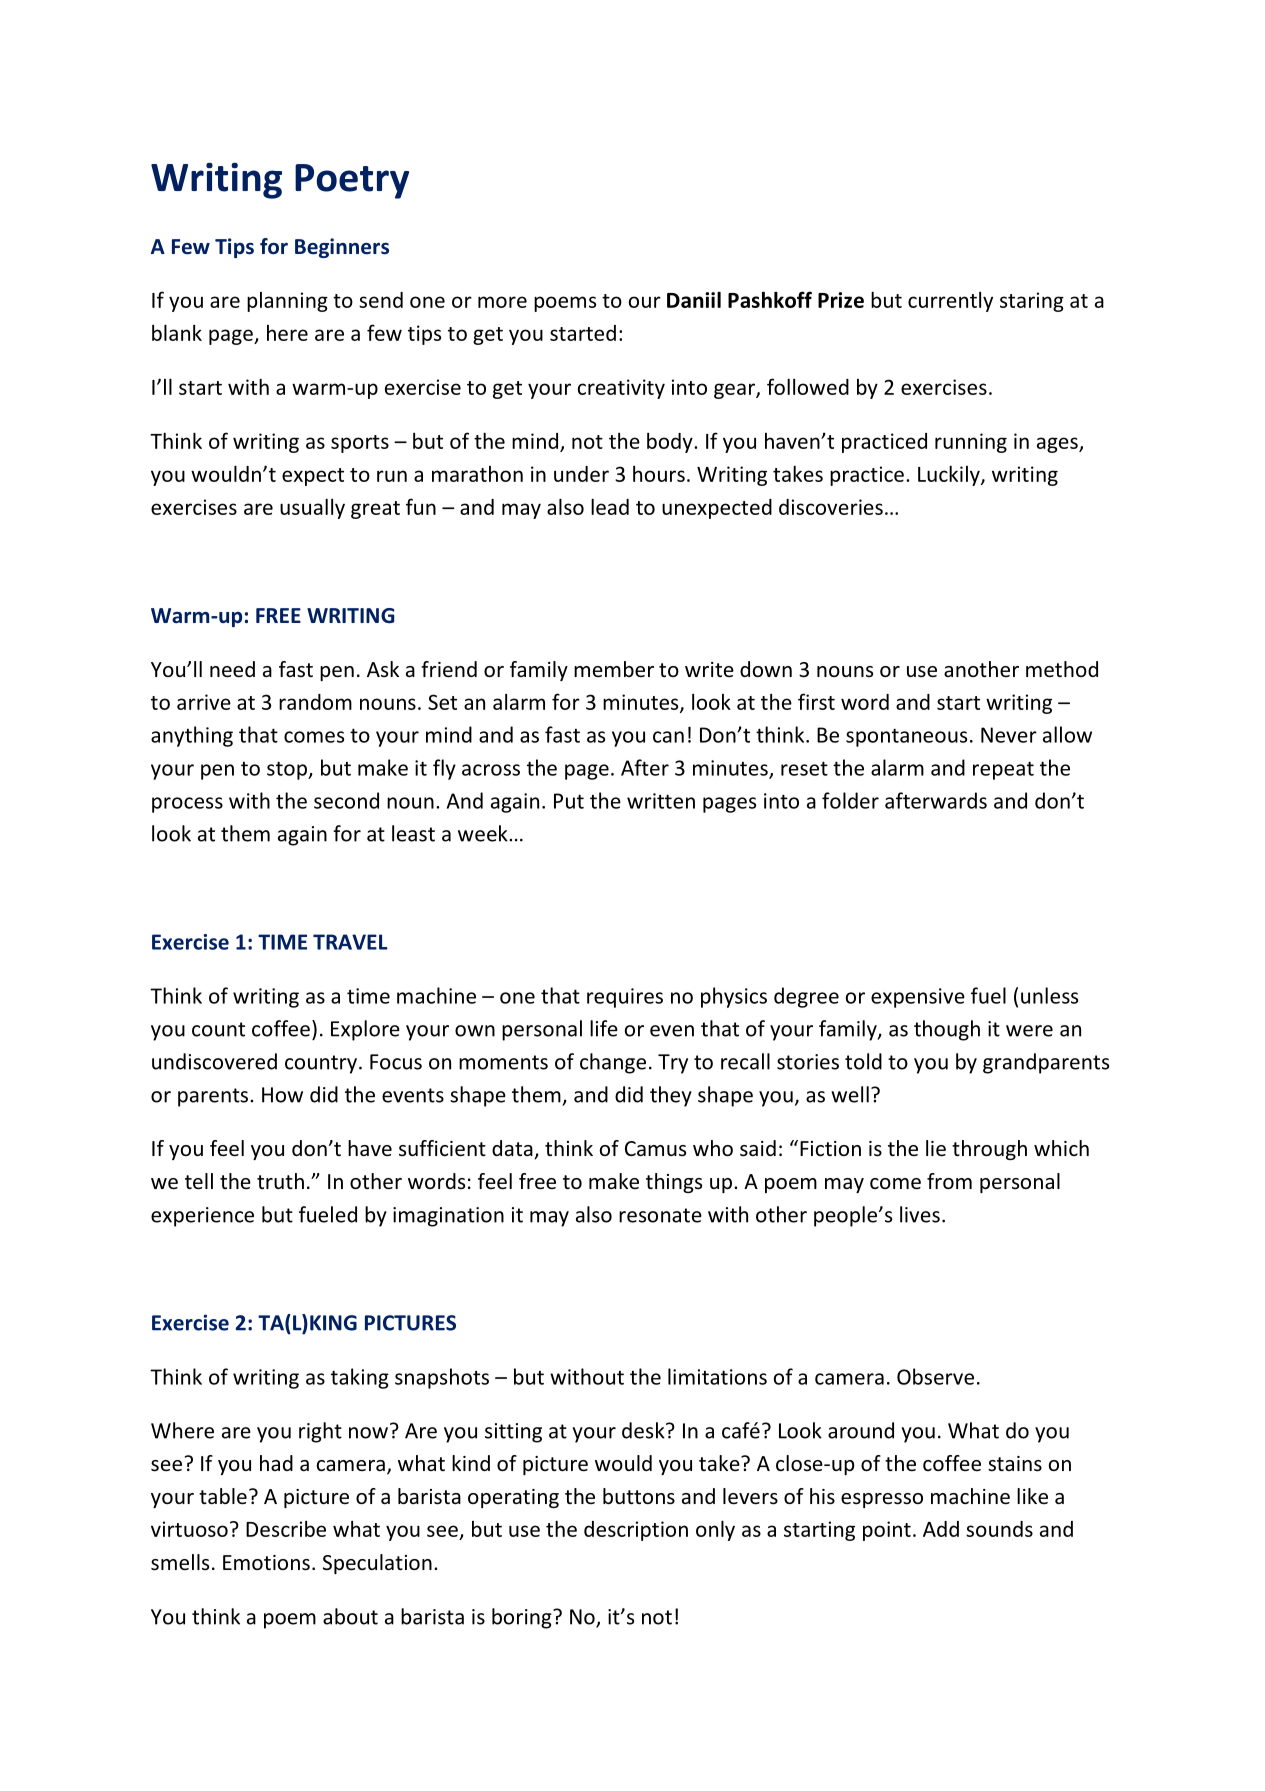  Describe the element at coordinates (315, 702) in the image. I see `random` at that location.
